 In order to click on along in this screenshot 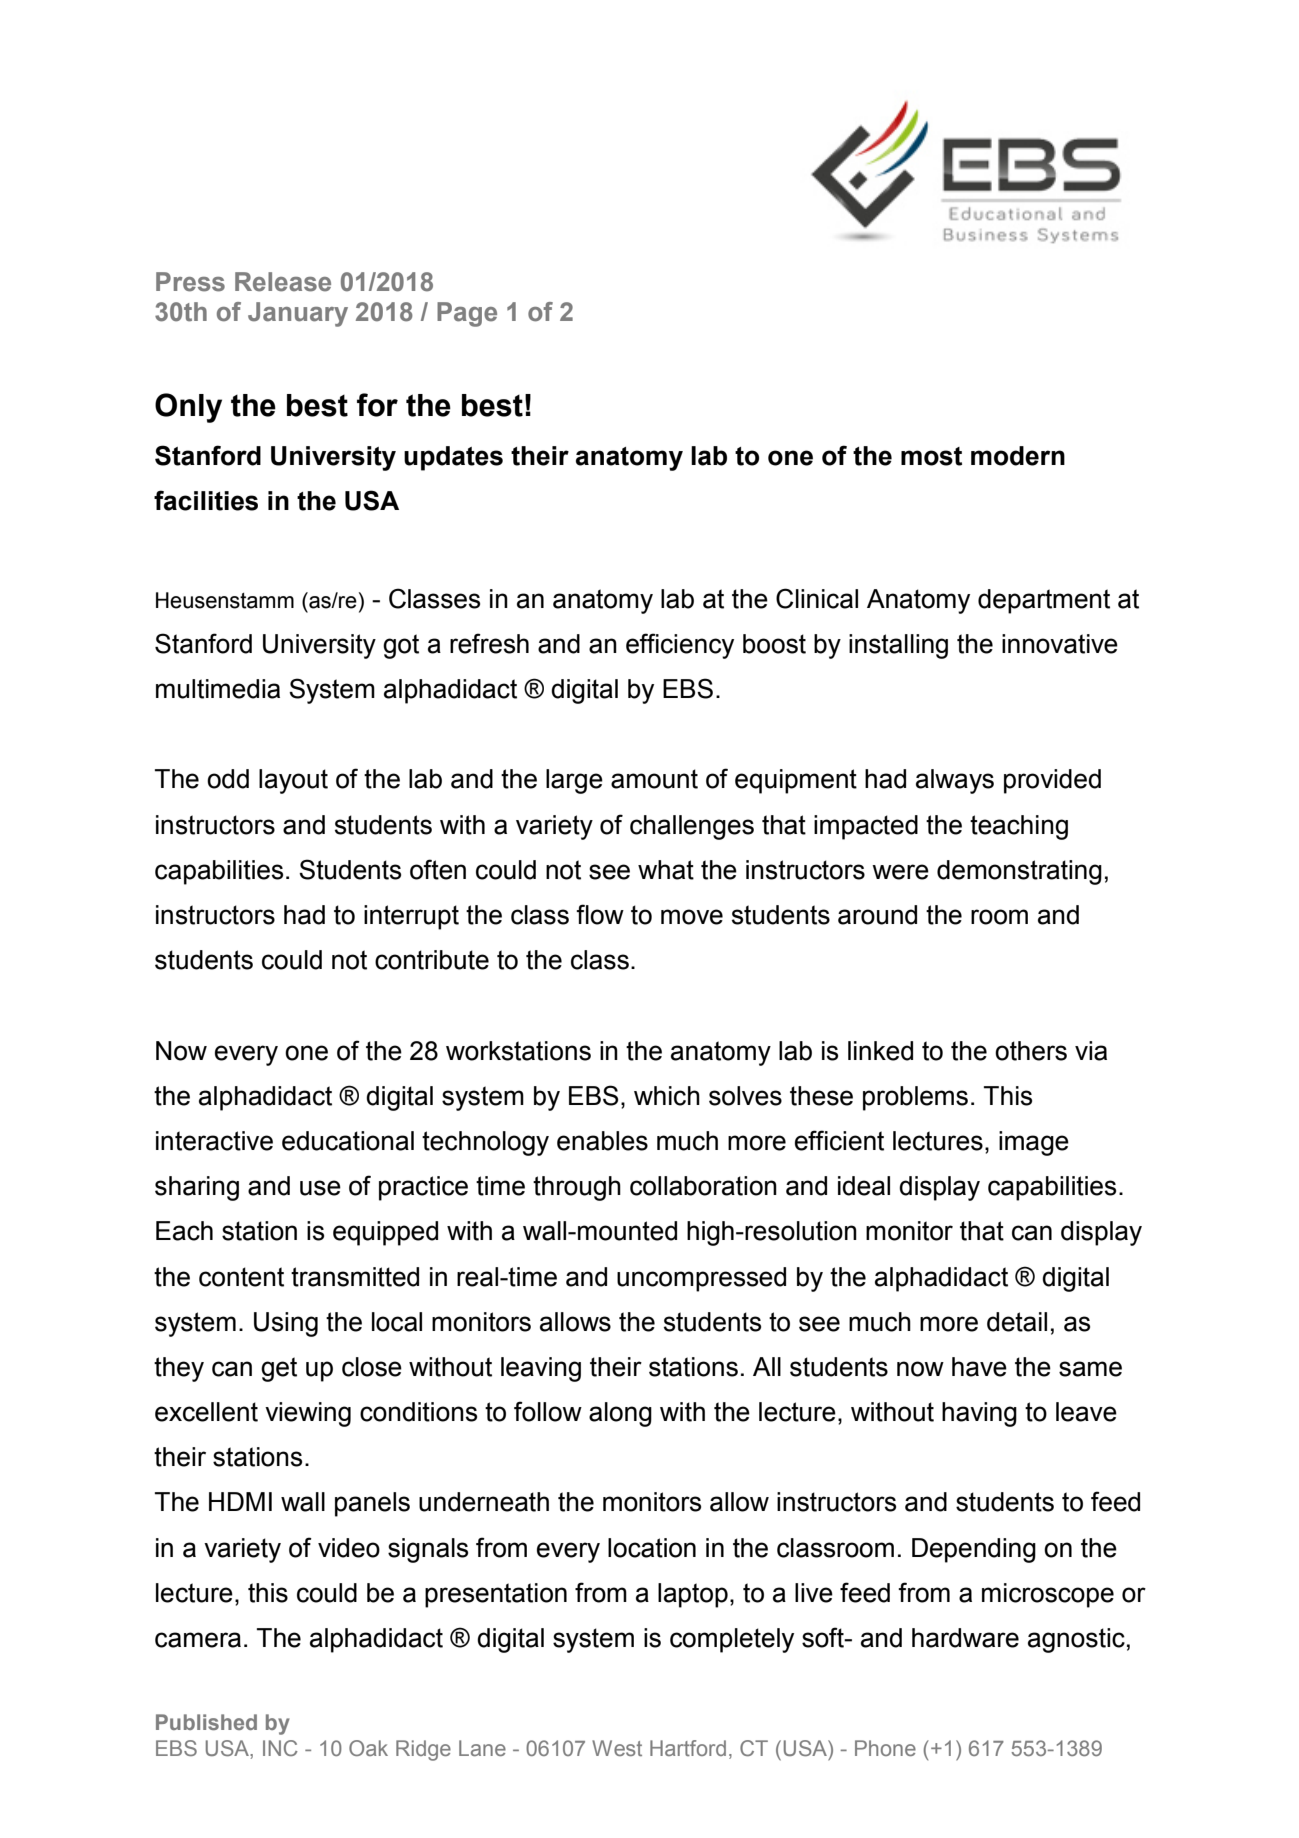, I will do `click(620, 1414)`.
